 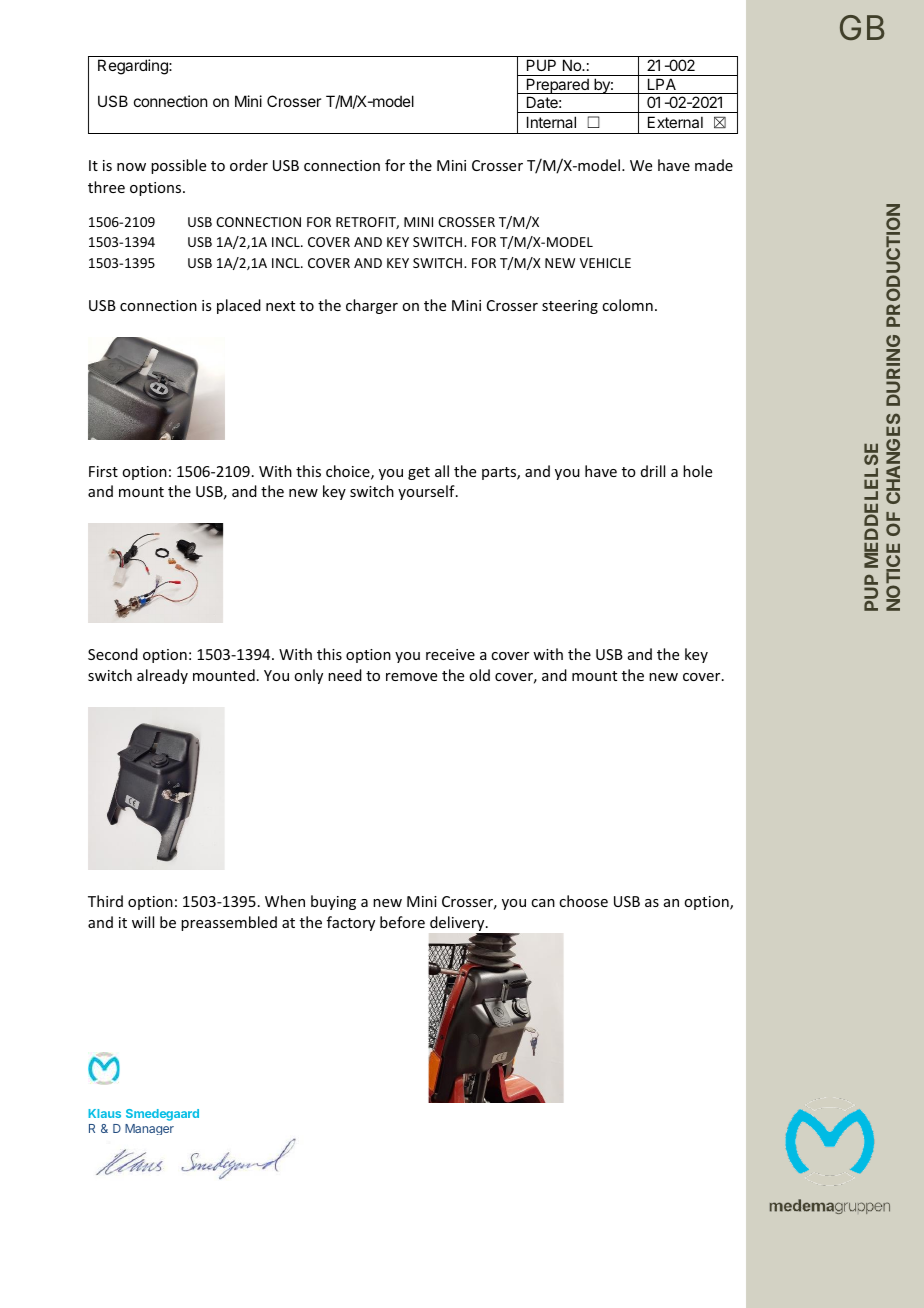 I want to click on Internal, so click(x=551, y=122).
